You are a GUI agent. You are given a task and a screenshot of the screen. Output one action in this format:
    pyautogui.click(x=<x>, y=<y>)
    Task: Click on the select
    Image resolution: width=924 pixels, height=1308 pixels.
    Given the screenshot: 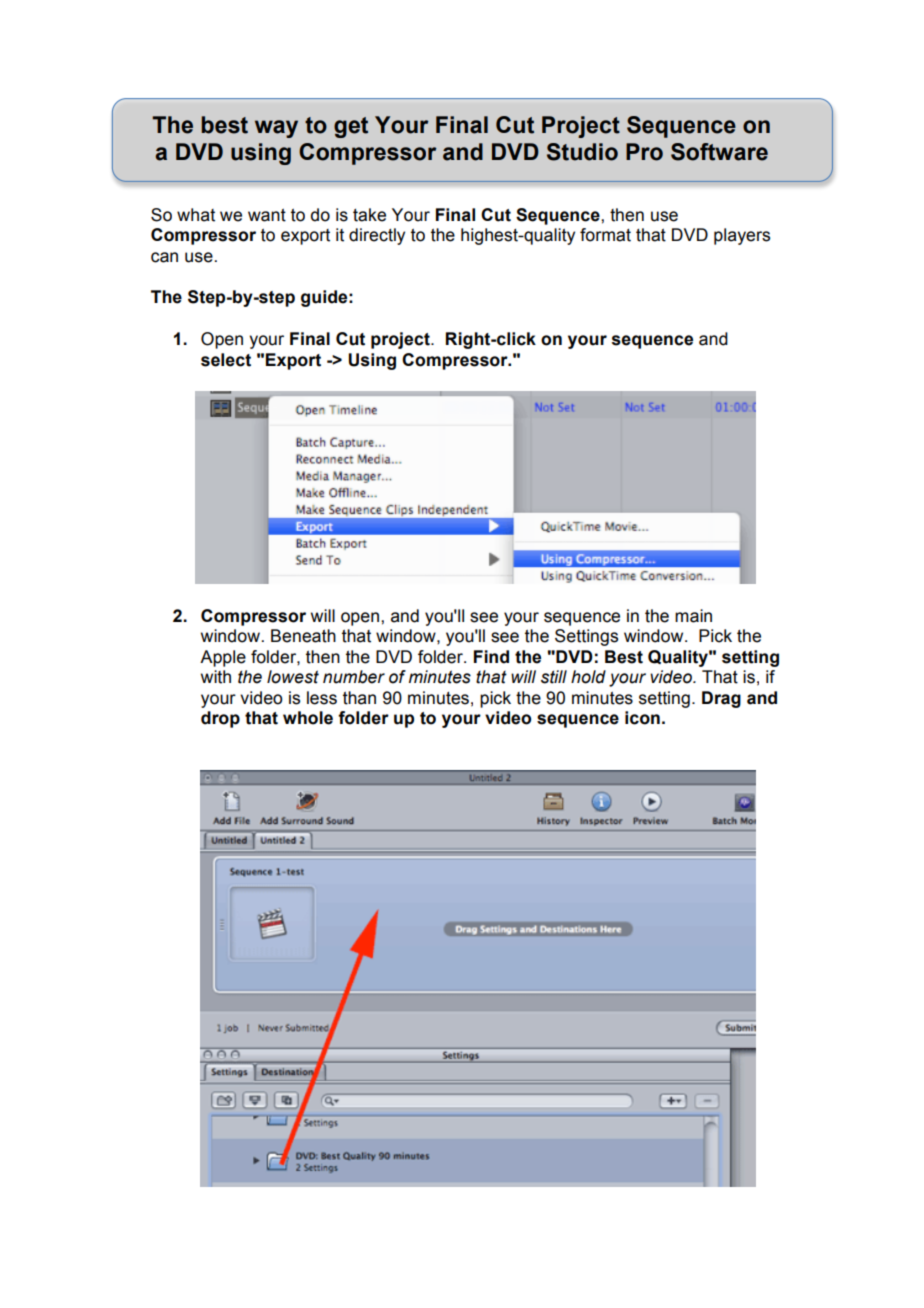 What is the action you would take?
    pyautogui.click(x=226, y=360)
